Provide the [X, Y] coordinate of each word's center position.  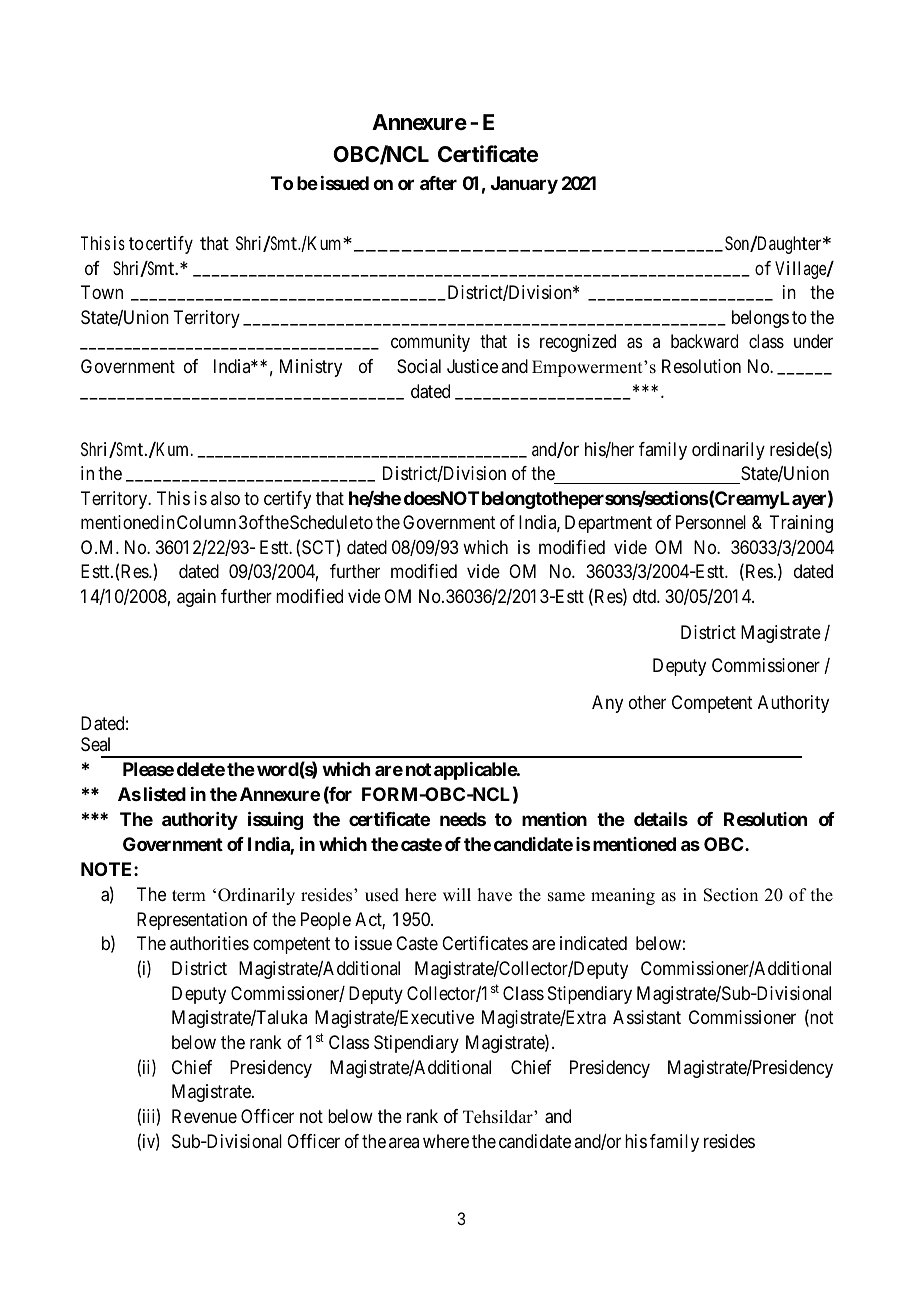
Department [608, 524]
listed [165, 794]
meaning [623, 896]
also [225, 498]
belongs [760, 319]
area [404, 1142]
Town [102, 292]
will [457, 894]
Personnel [711, 522]
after [438, 183]
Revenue [204, 1116]
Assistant [647, 1017]
